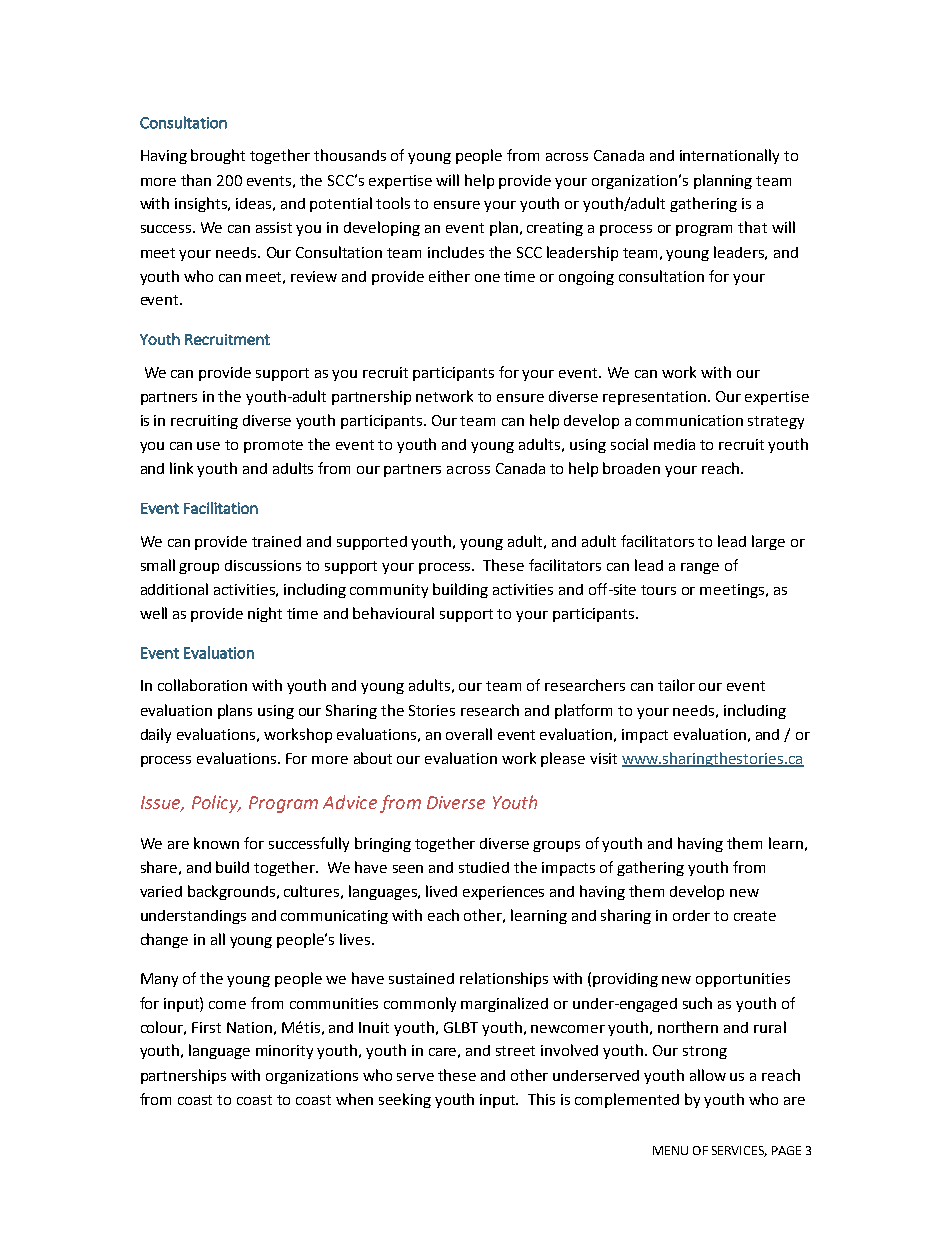 The image size is (952, 1233). What do you see at coordinates (674, 444) in the document?
I see `media` at bounding box center [674, 444].
